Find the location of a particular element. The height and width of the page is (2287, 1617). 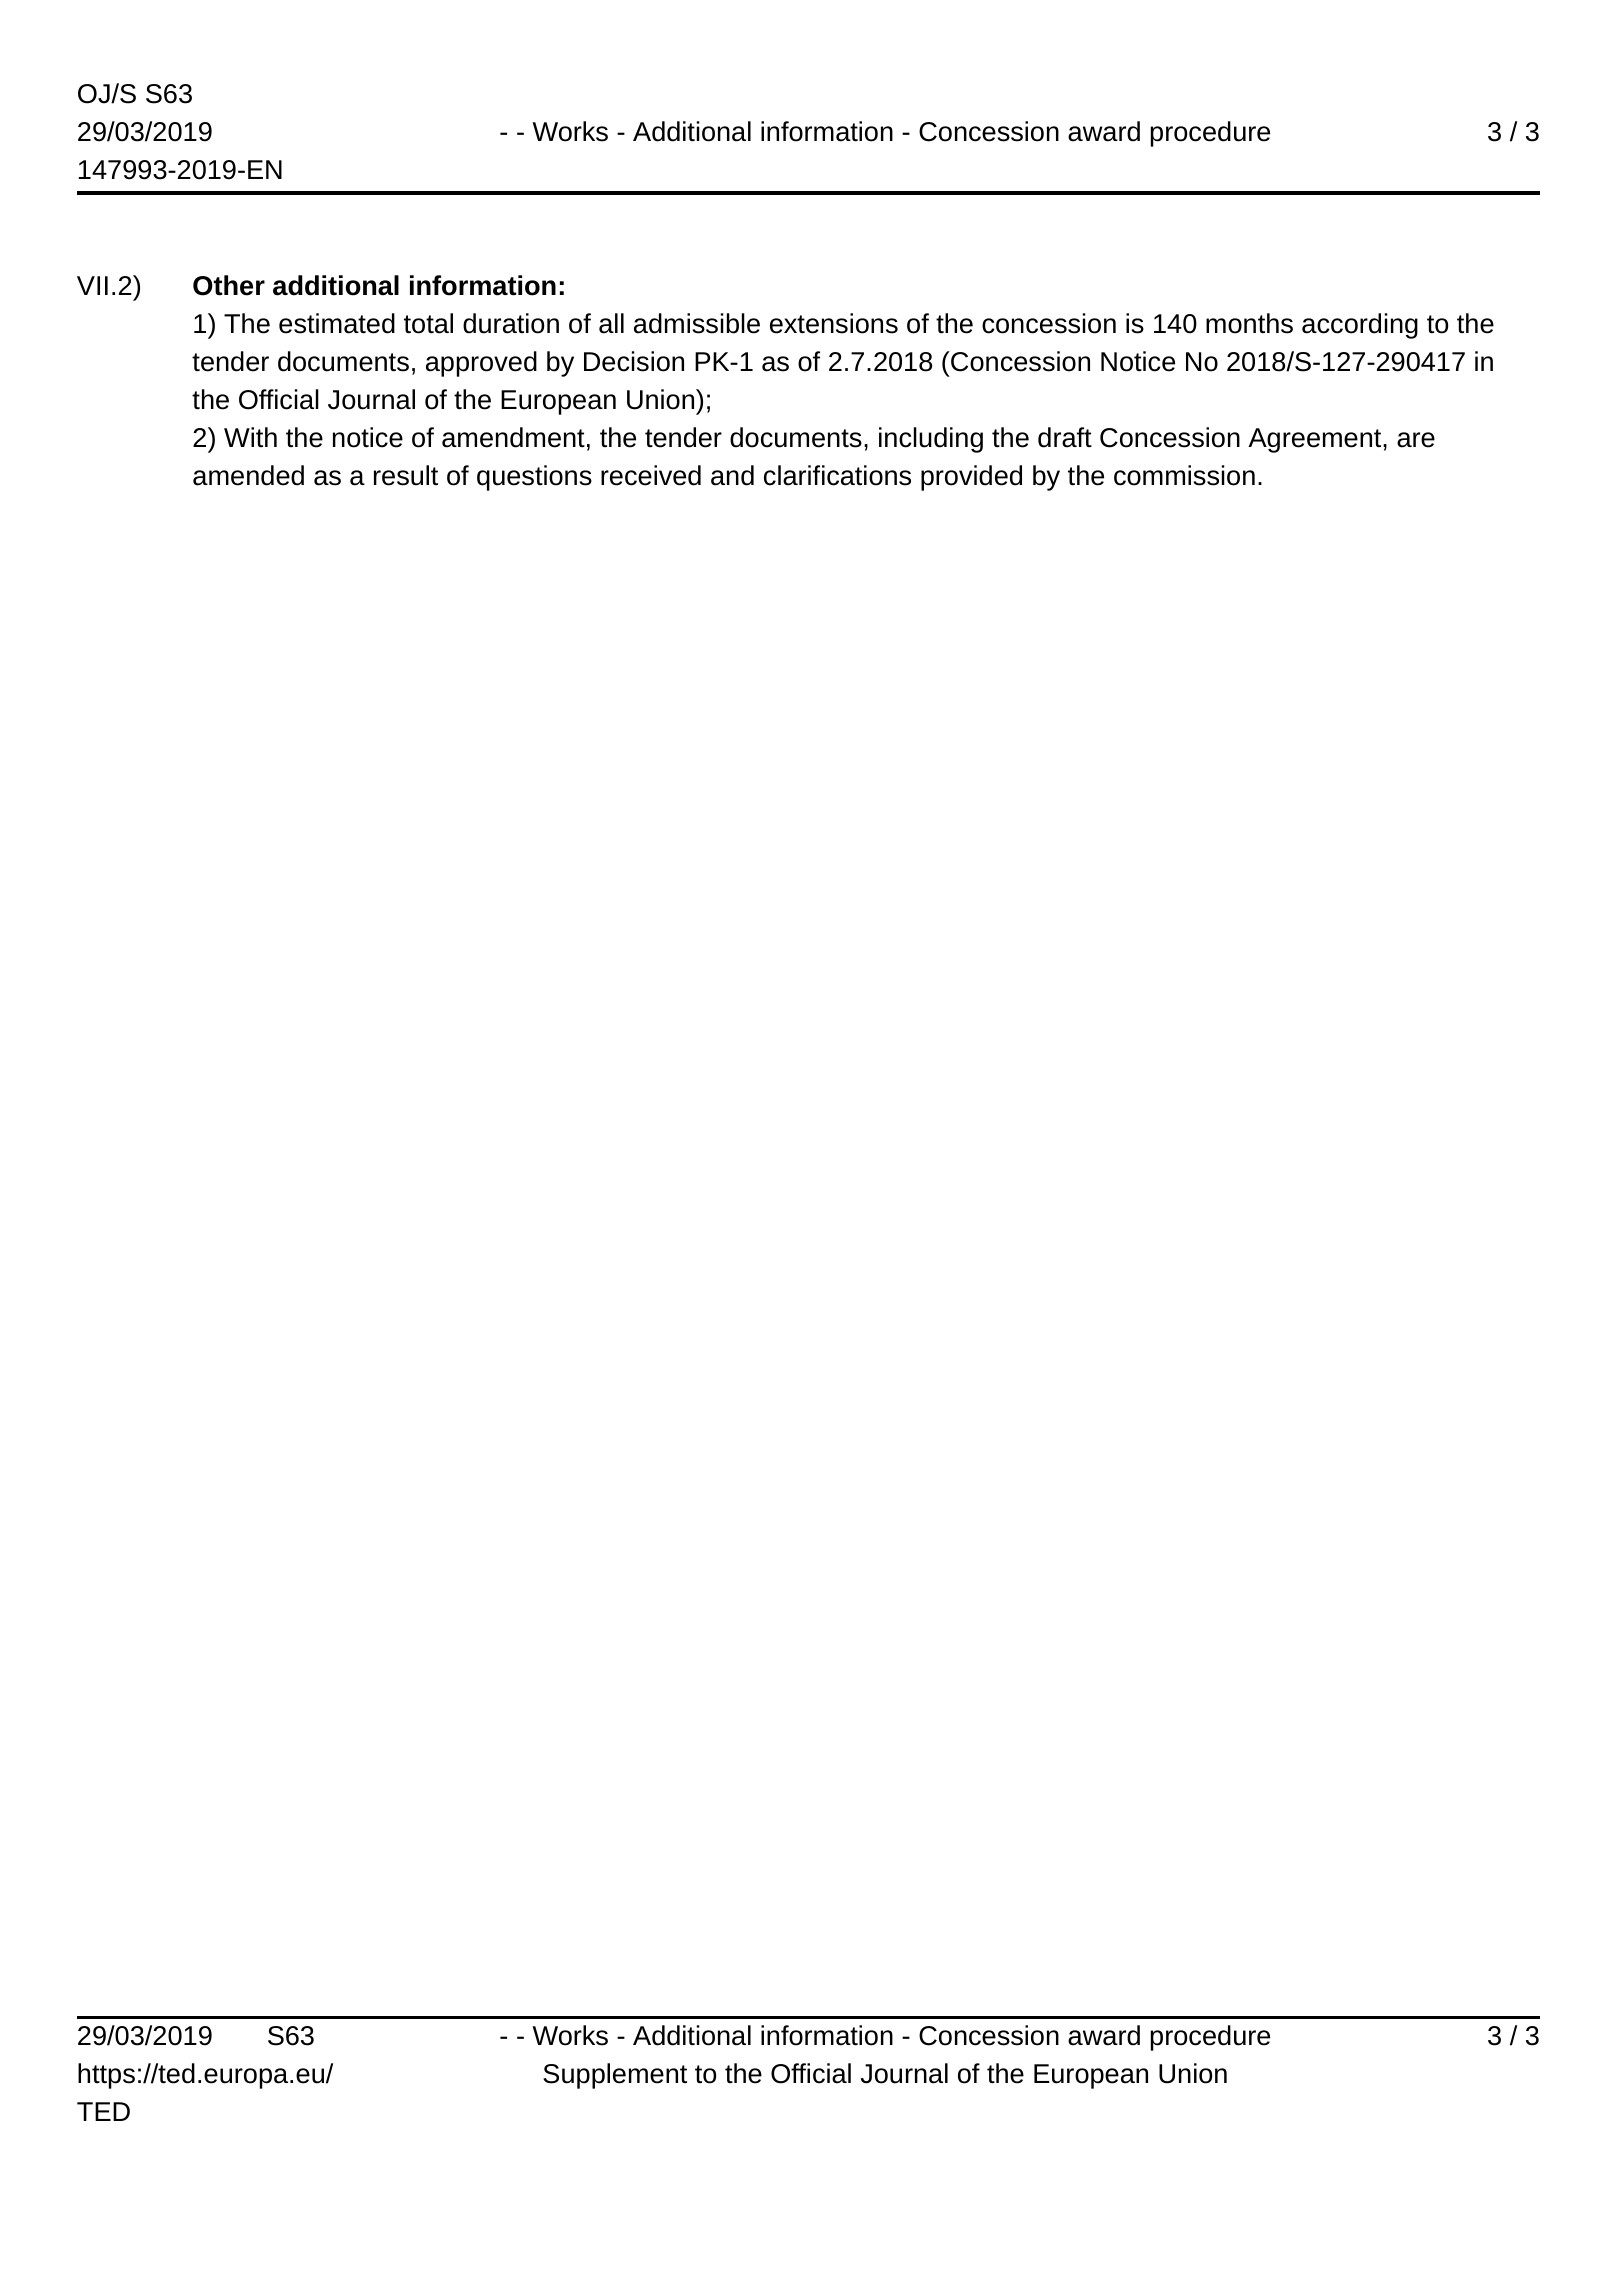

estimated is located at coordinates (337, 323).
